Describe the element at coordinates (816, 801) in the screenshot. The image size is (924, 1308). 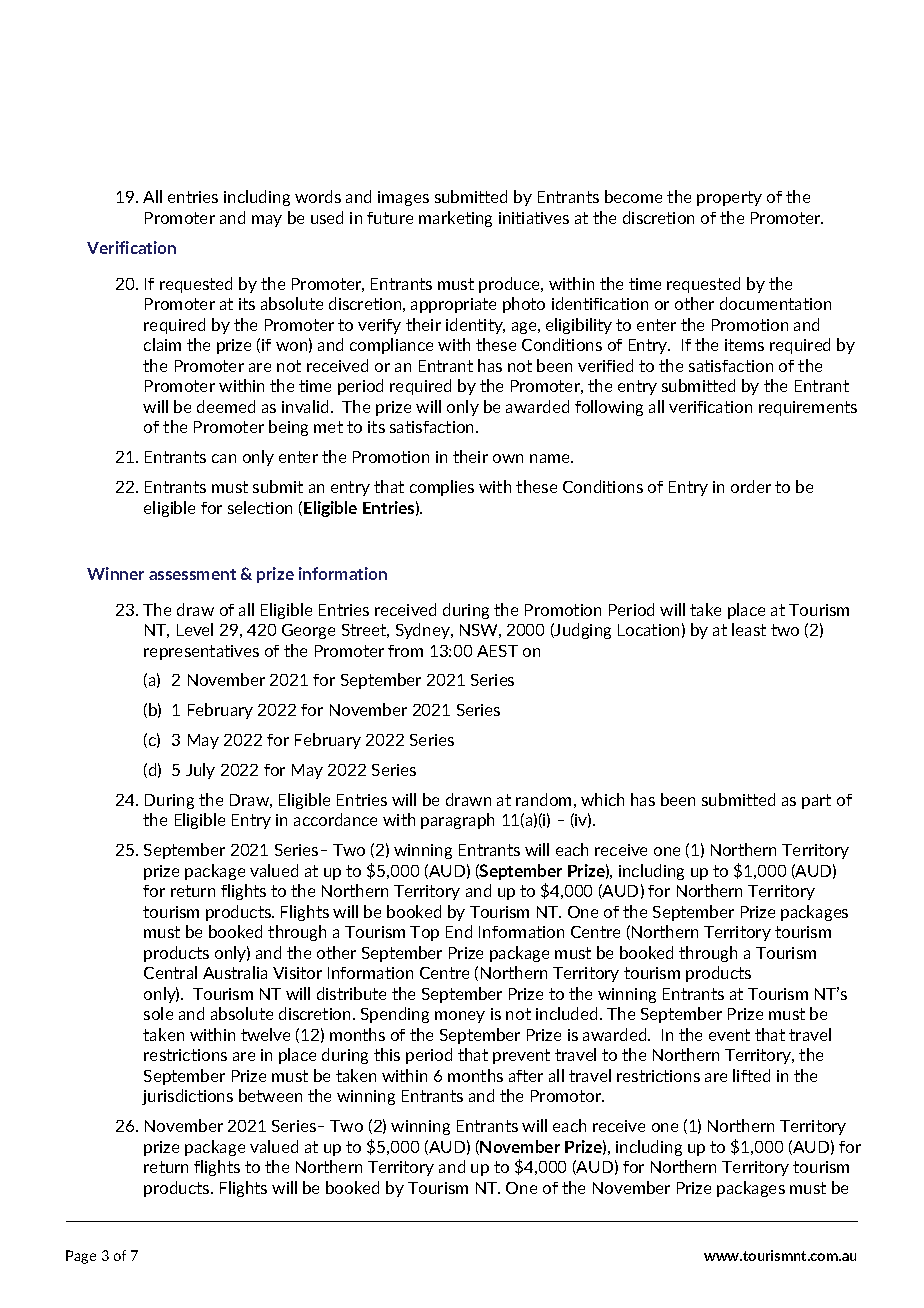
I see `part` at that location.
